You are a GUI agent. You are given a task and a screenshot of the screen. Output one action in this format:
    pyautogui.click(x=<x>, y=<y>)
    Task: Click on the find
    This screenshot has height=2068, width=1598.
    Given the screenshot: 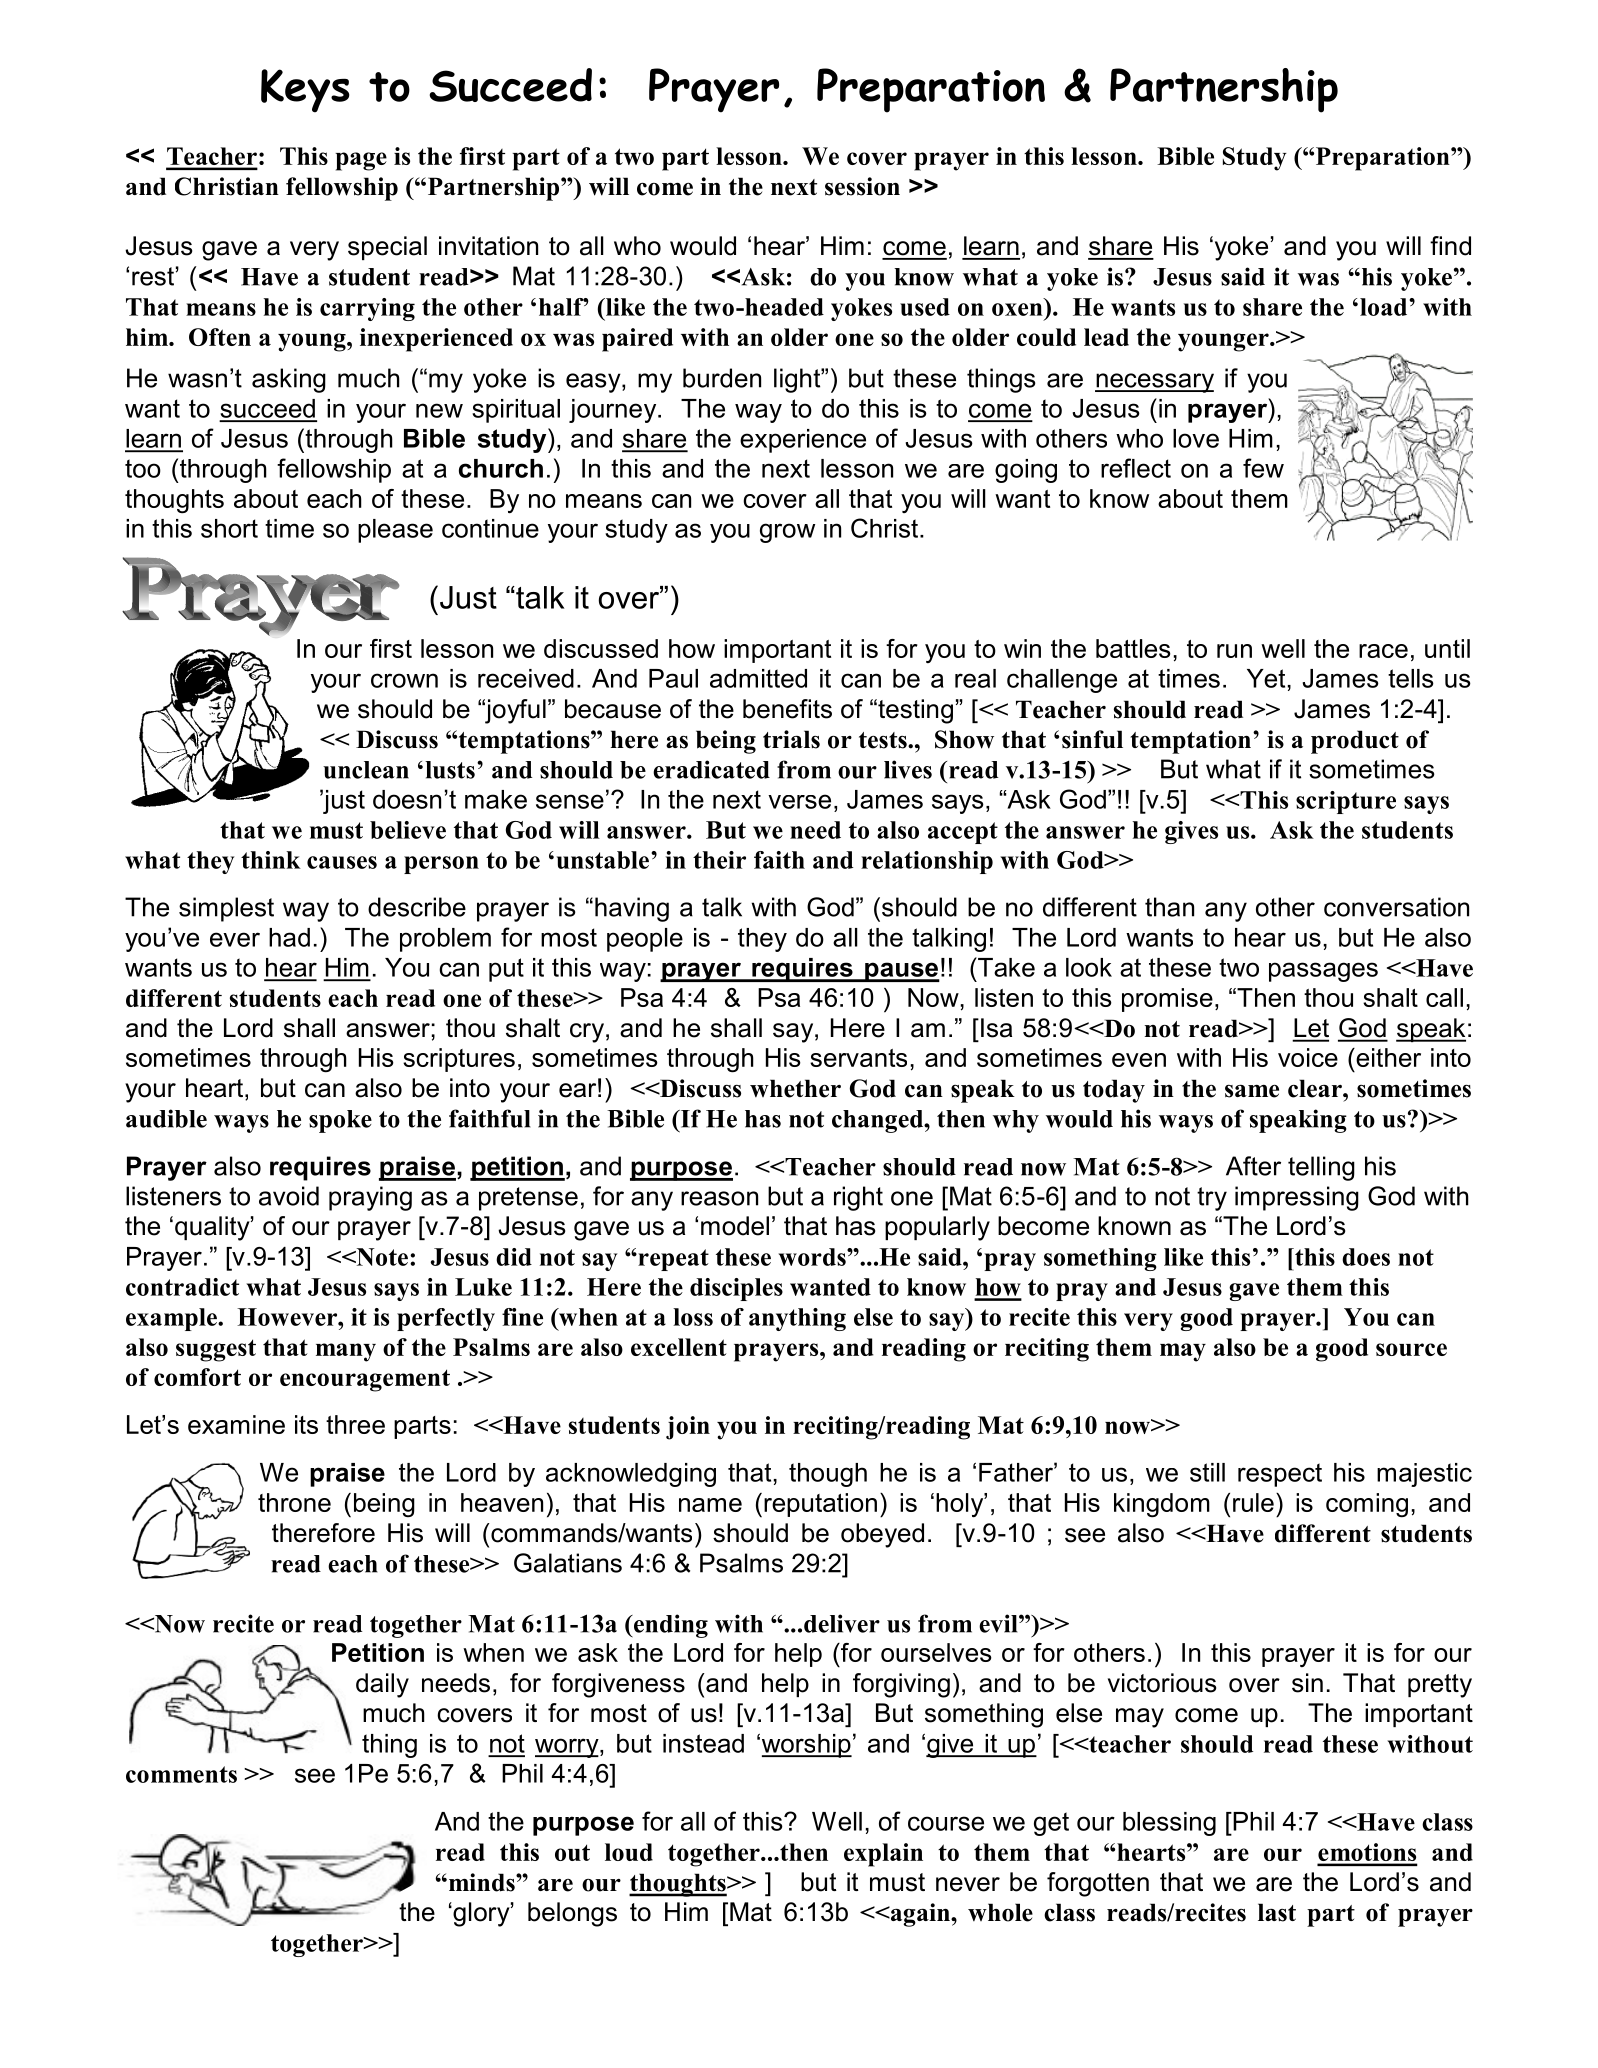 What is the action you would take?
    pyautogui.click(x=1450, y=246)
